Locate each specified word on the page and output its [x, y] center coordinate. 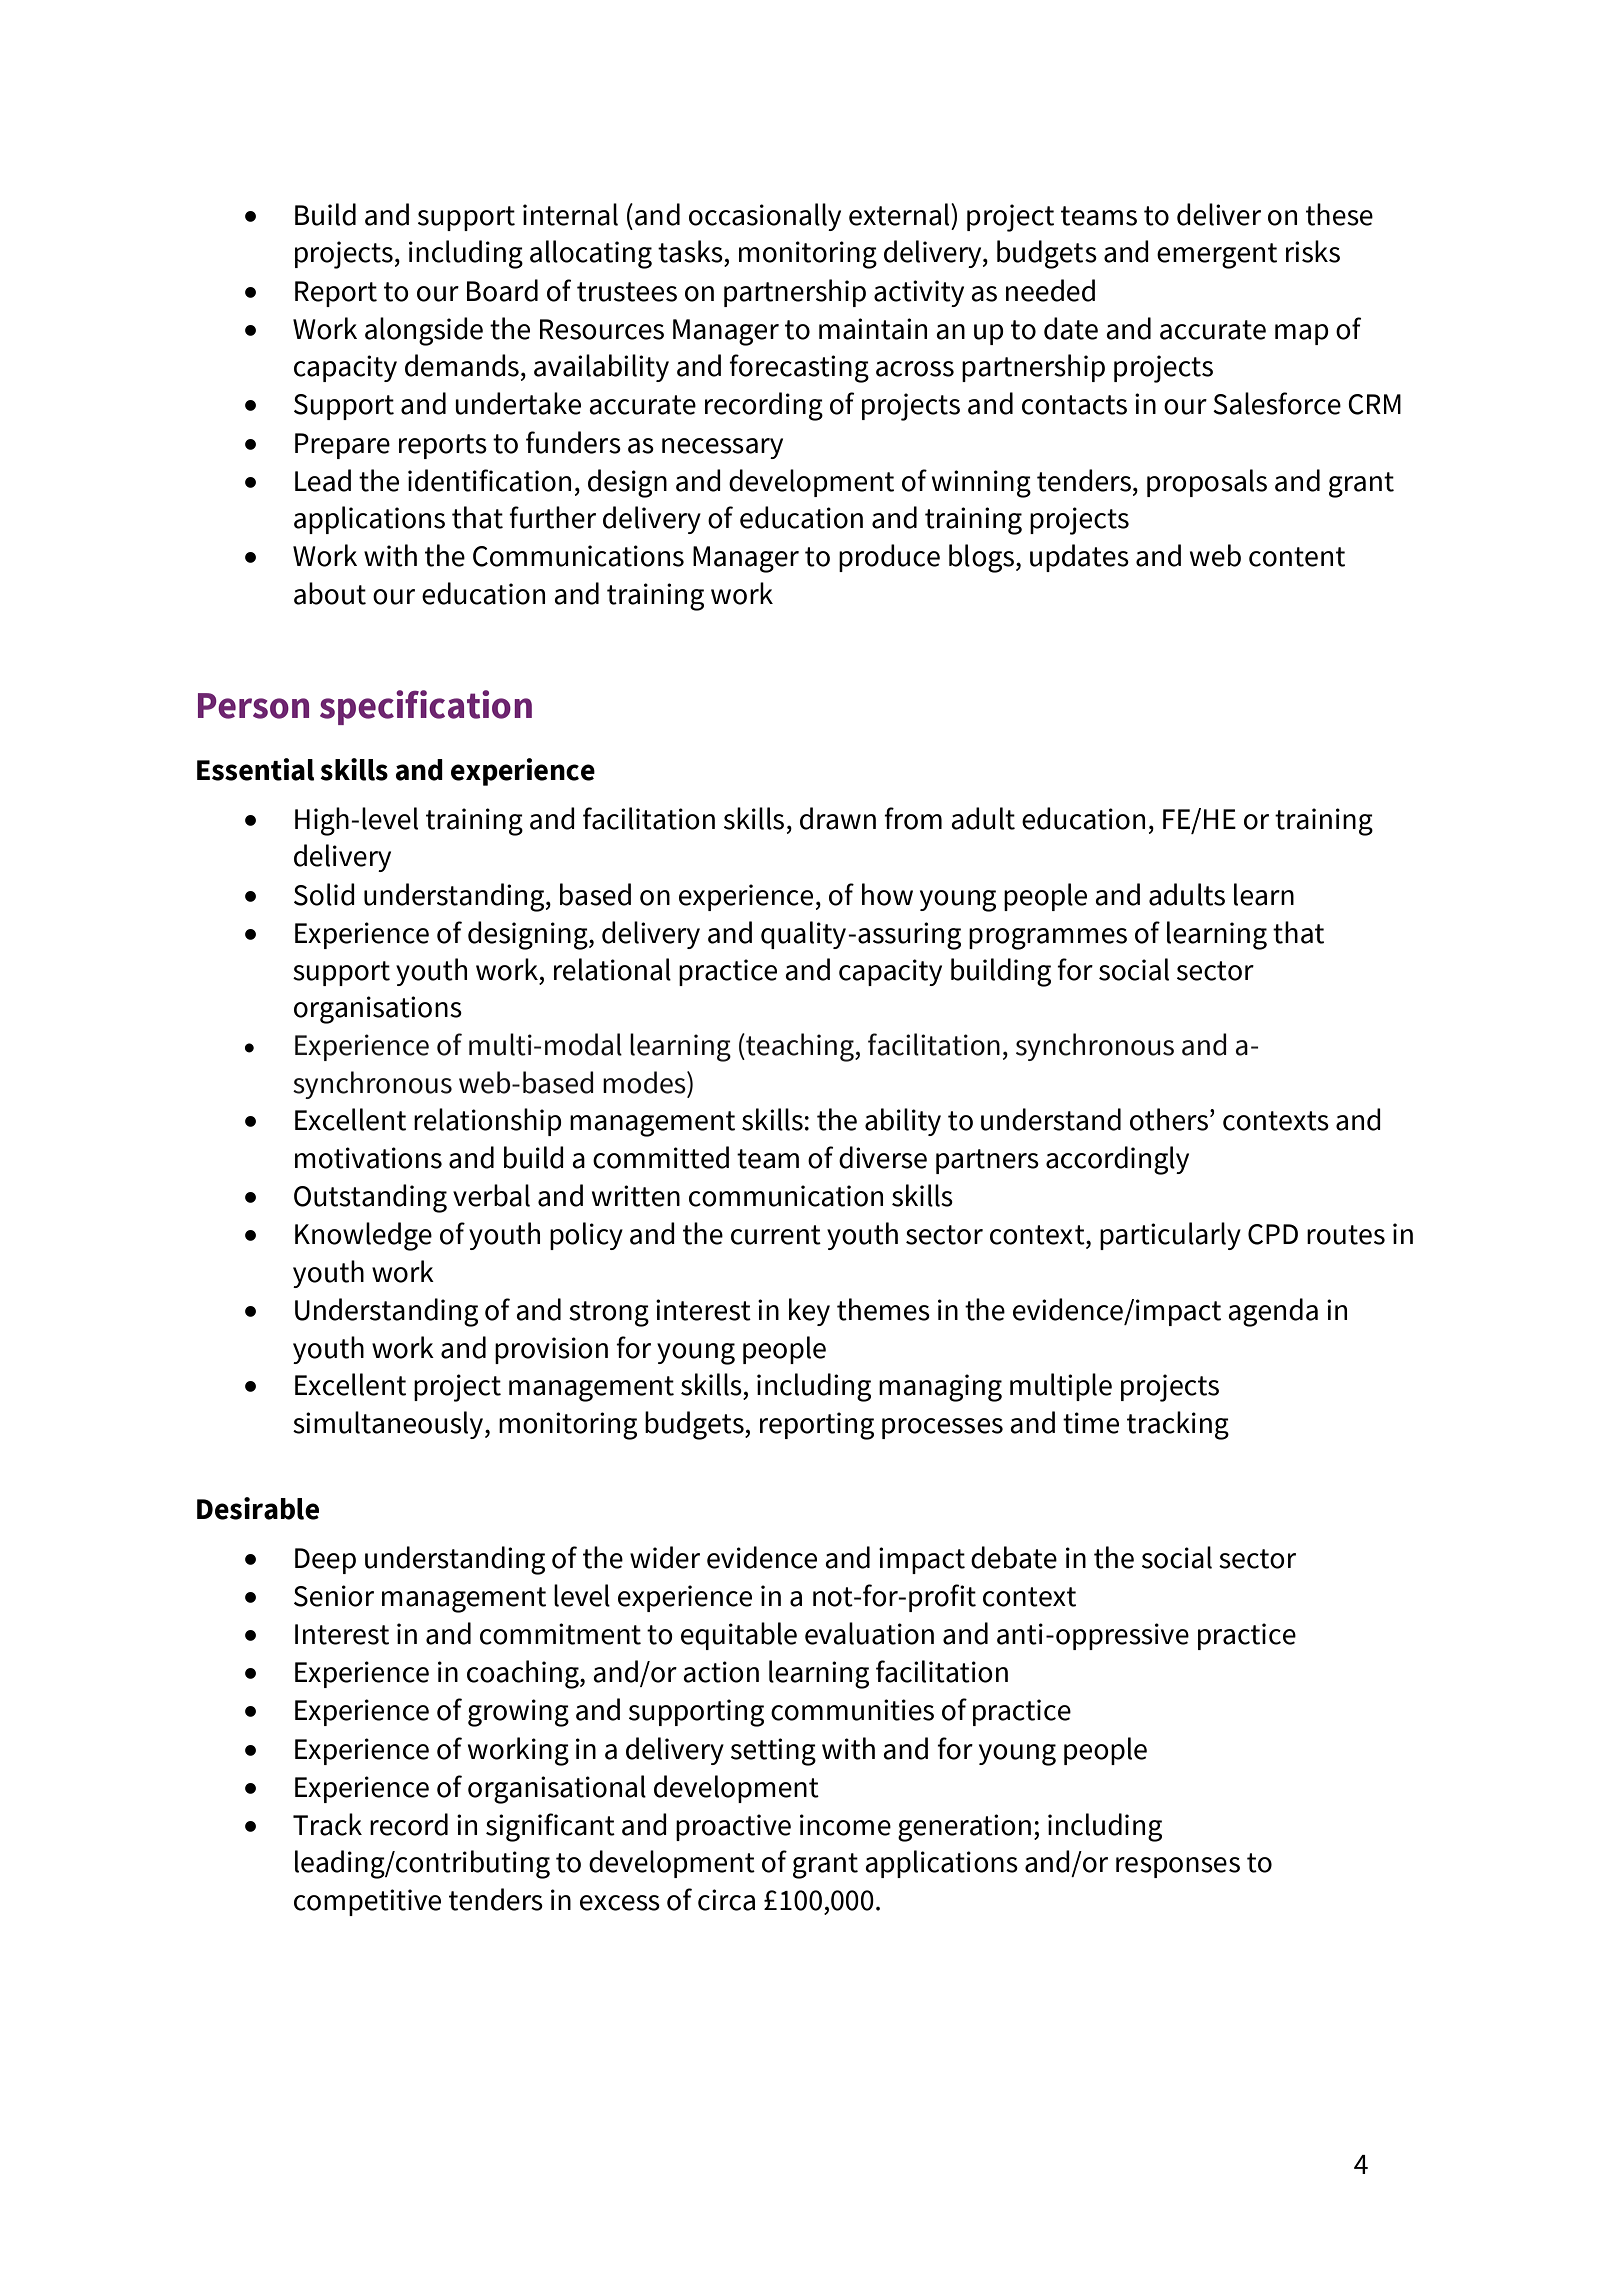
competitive [367, 1902]
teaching [800, 1047]
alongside [424, 331]
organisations [378, 1010]
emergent [1217, 256]
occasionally [765, 217]
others [1169, 1119]
